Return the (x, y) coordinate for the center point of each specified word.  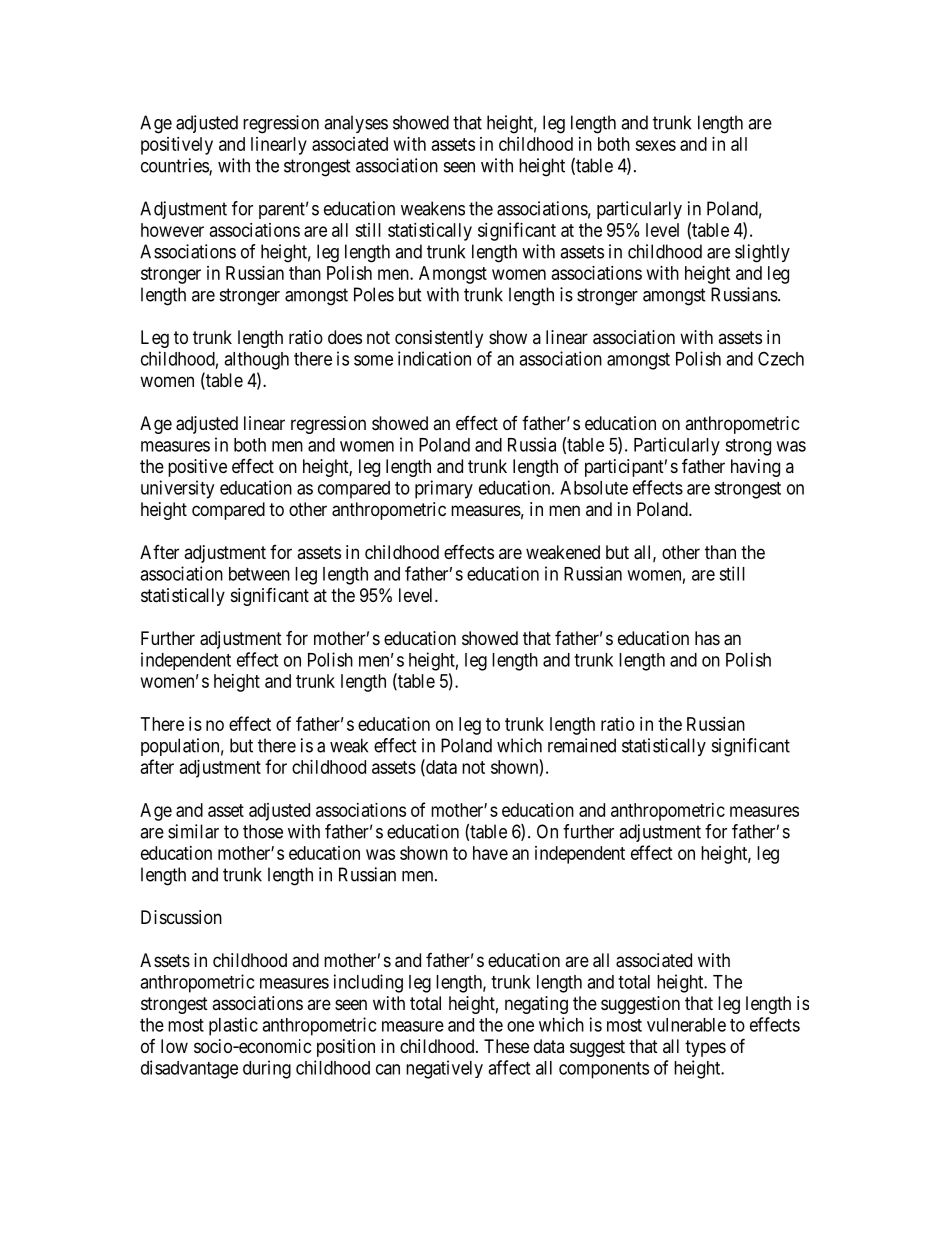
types (705, 1048)
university (177, 489)
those (263, 831)
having (755, 468)
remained (582, 745)
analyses (356, 124)
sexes (655, 145)
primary (444, 489)
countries (175, 166)
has (707, 638)
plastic (233, 1026)
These (506, 1046)
